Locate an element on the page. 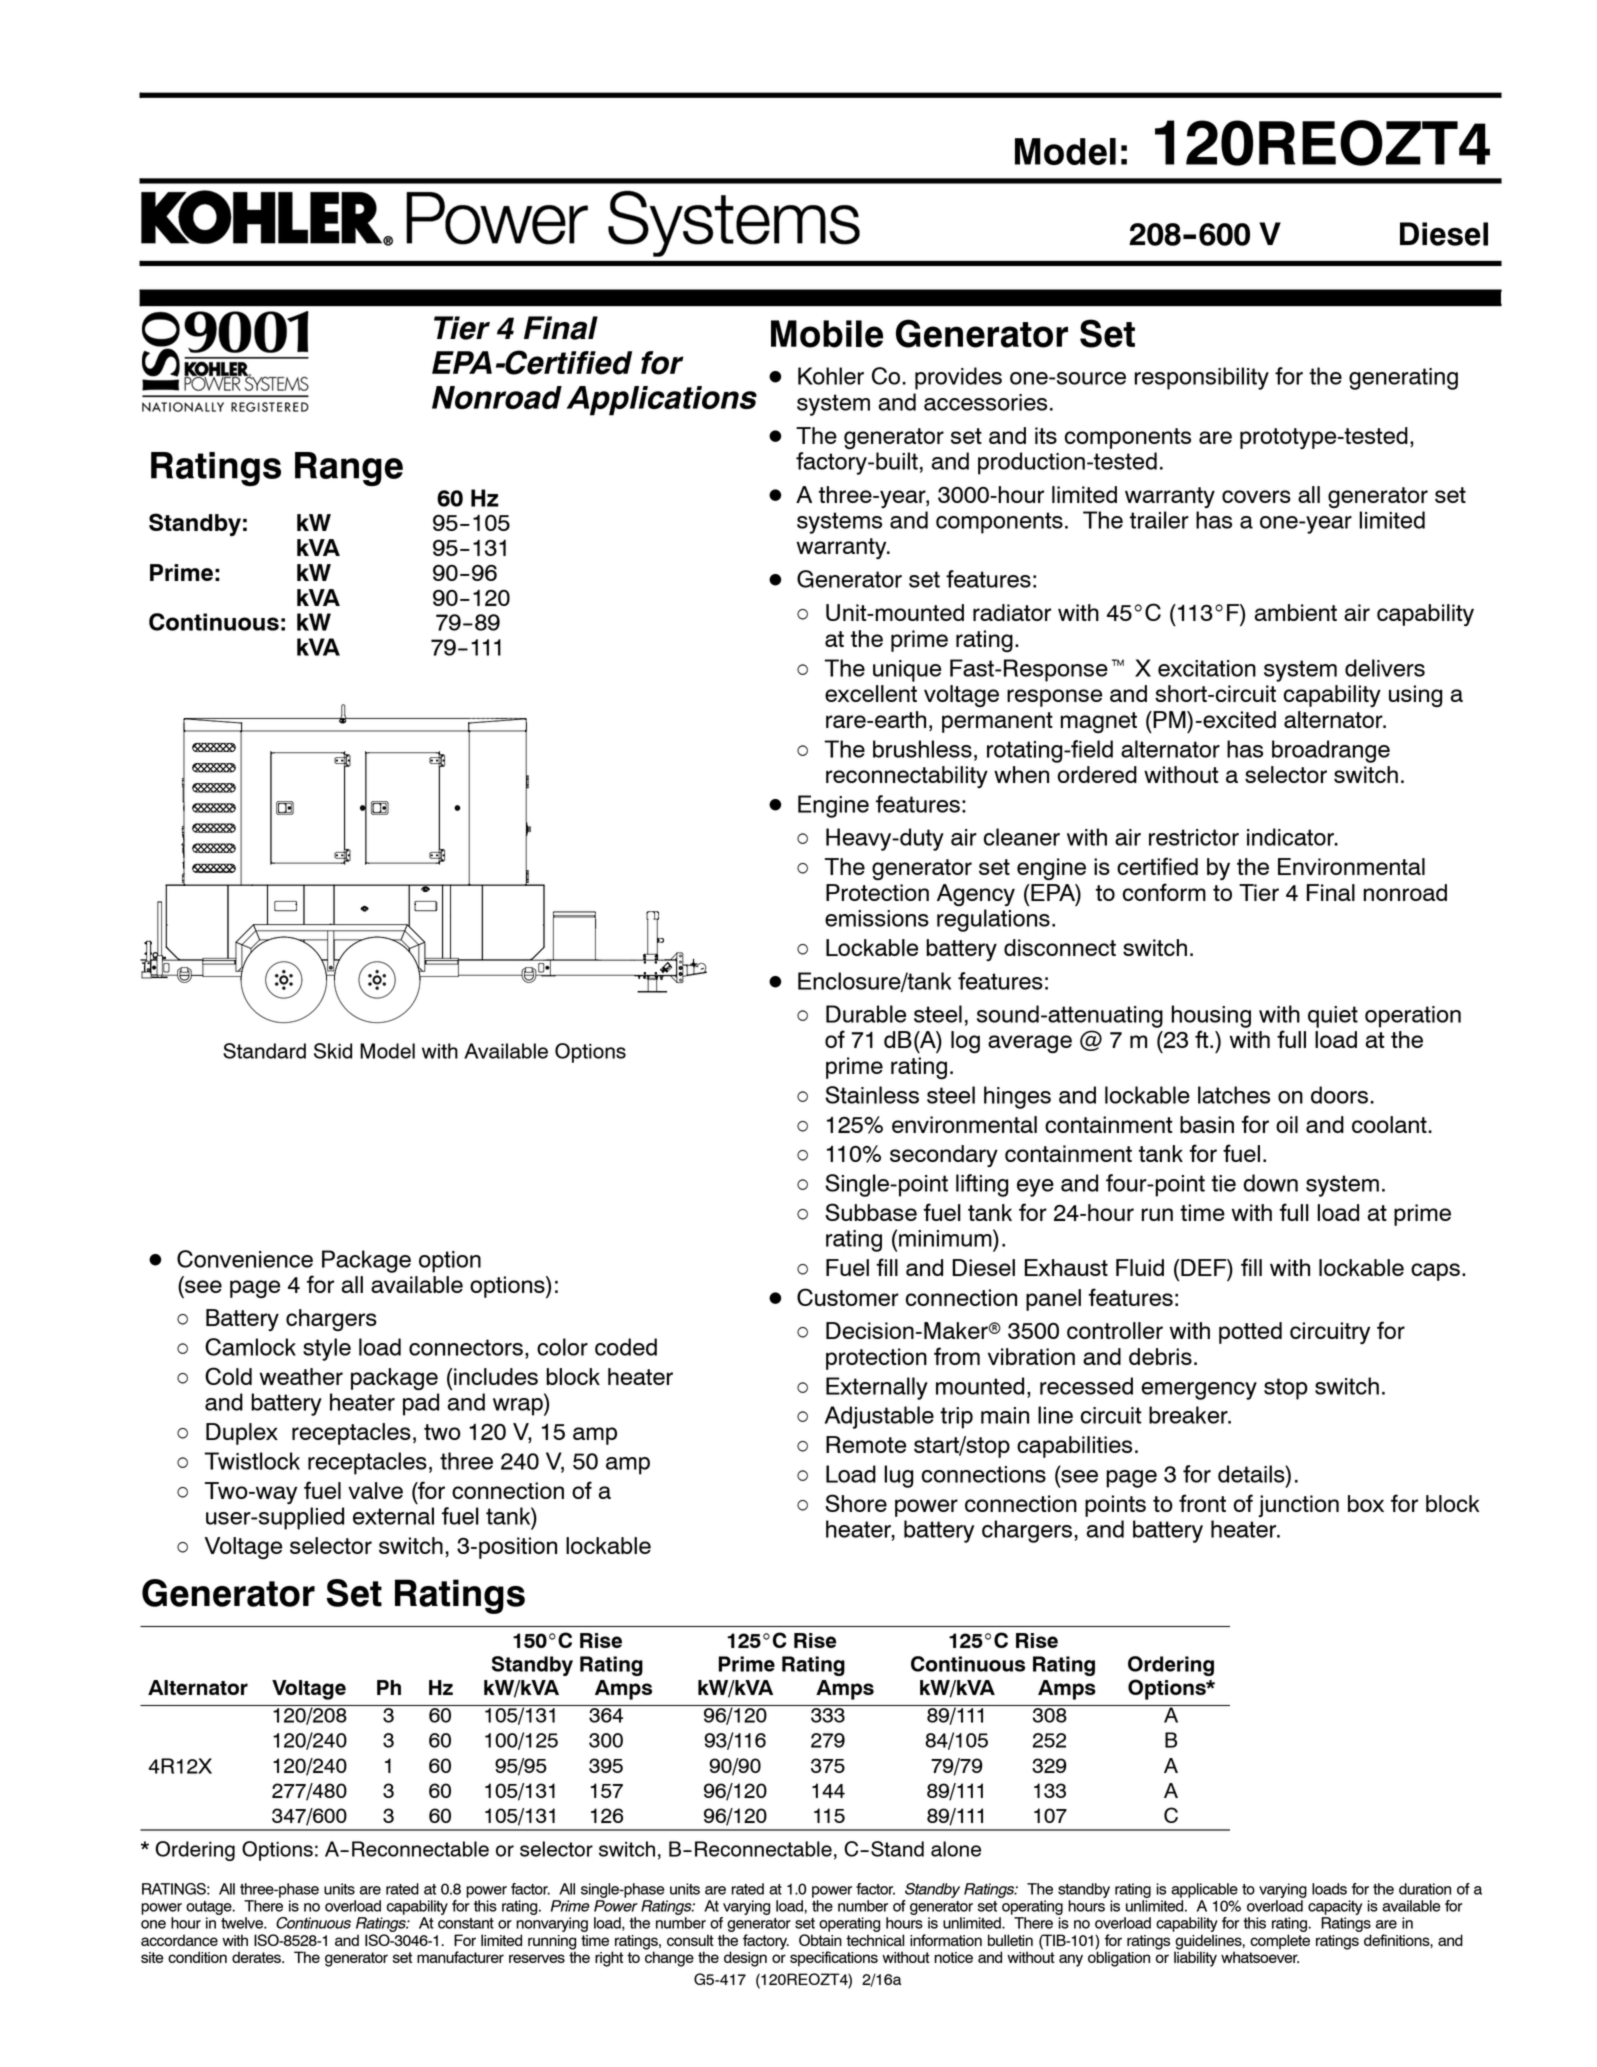 The image size is (1597, 2067). Convenience is located at coordinates (245, 1259).
